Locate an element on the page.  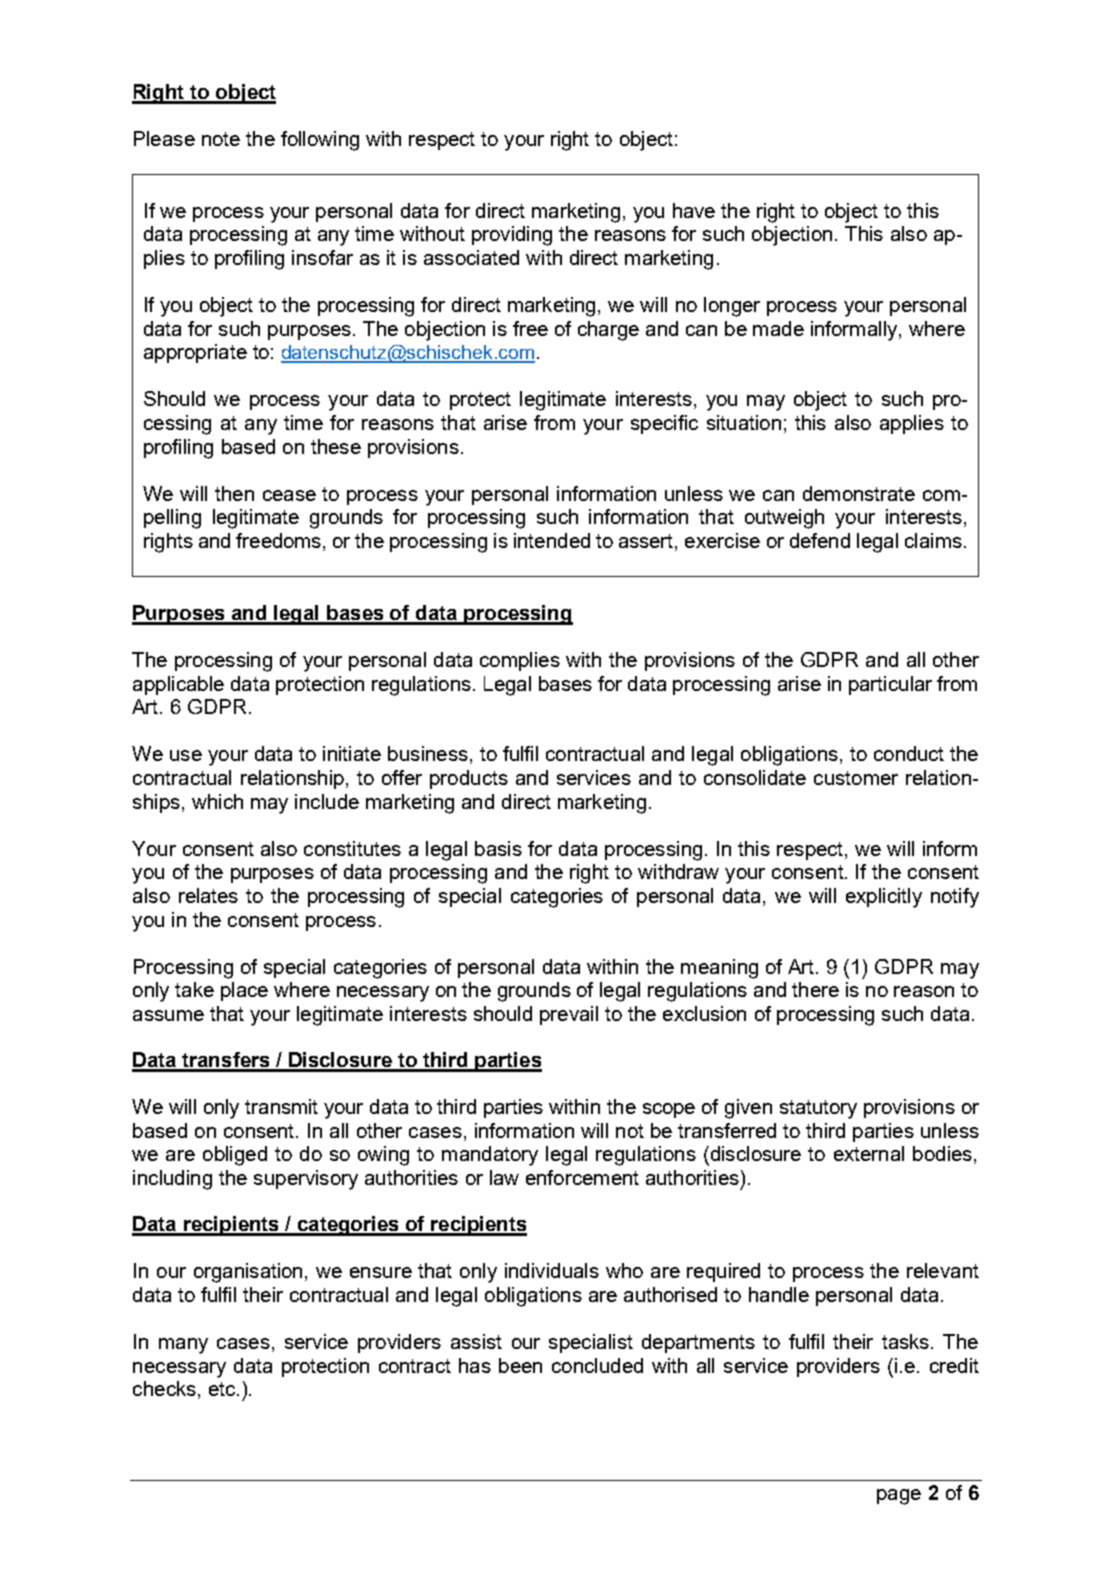
note is located at coordinates (221, 139).
